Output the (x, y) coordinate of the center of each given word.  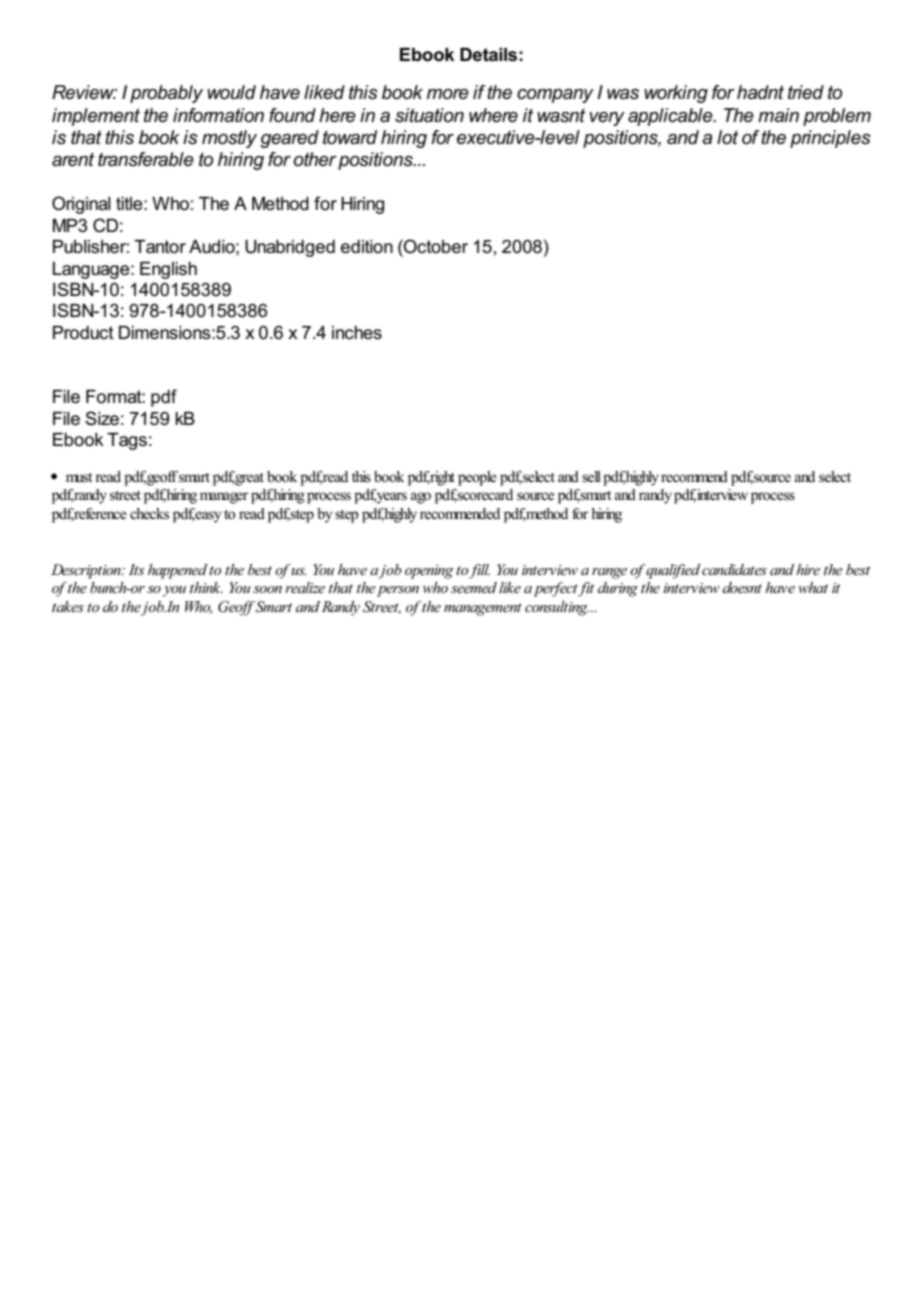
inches (357, 333)
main (778, 115)
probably (166, 94)
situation (429, 115)
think (206, 587)
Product (83, 333)
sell (591, 476)
